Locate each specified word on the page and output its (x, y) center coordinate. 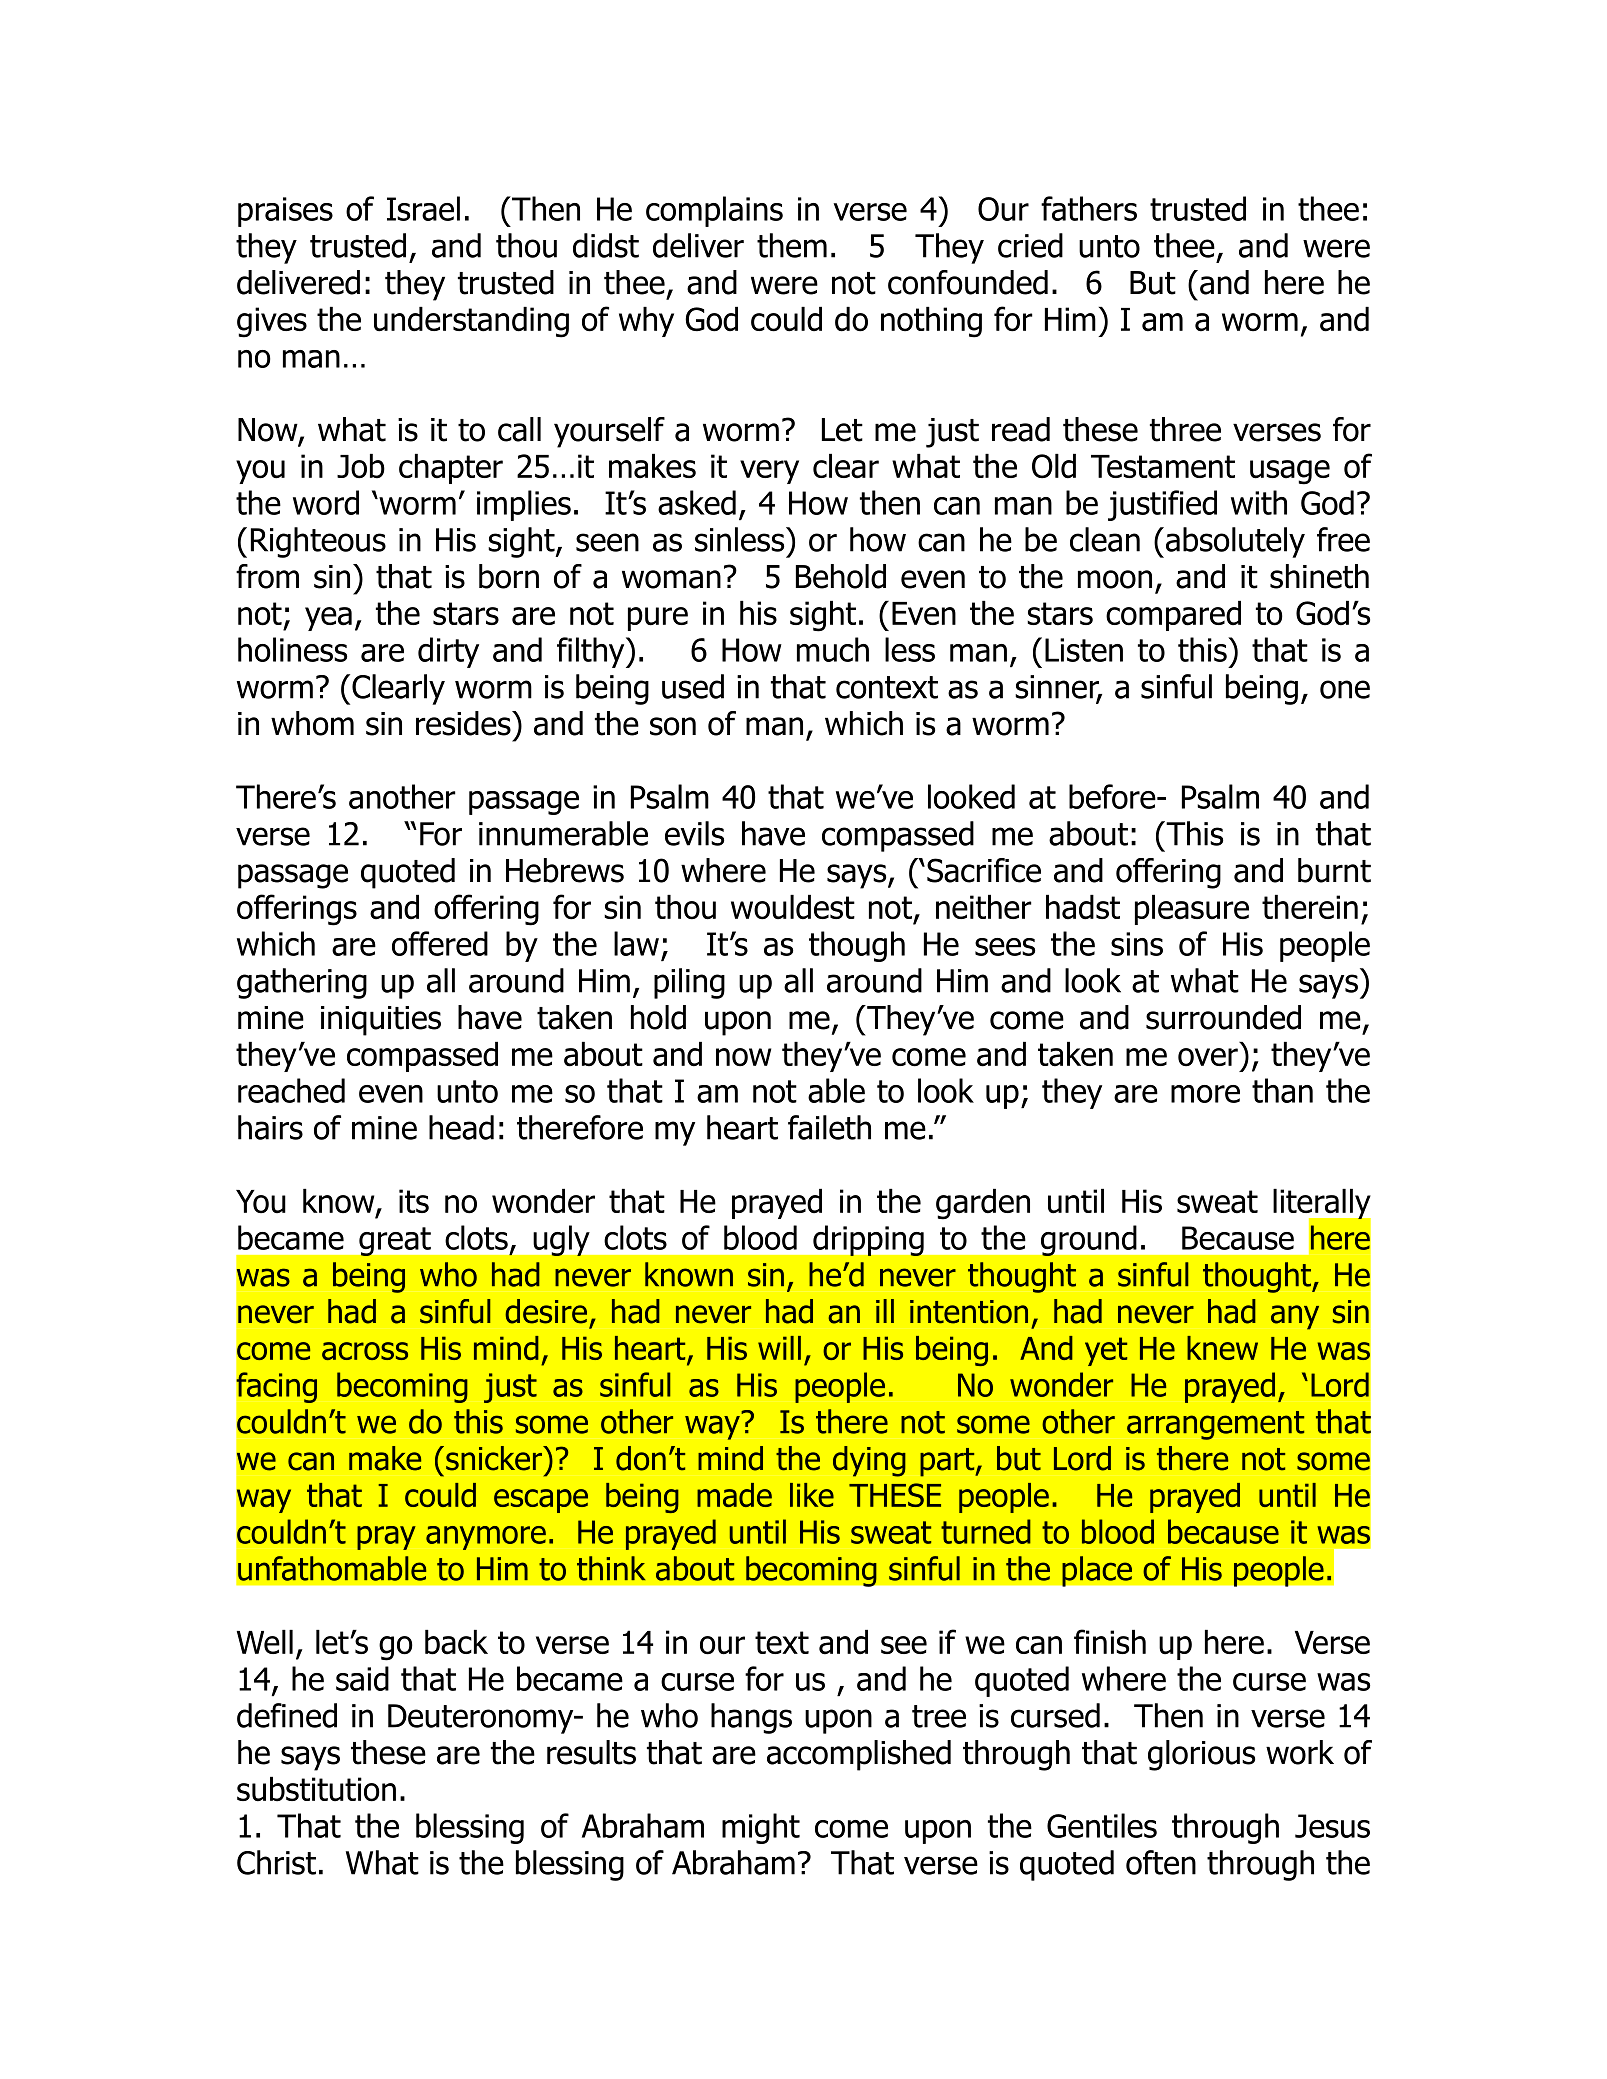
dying (869, 1461)
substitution (316, 1789)
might (761, 1828)
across (365, 1351)
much (833, 649)
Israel (423, 208)
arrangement (1215, 1425)
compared (1173, 616)
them (792, 245)
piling (689, 983)
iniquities (381, 1021)
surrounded (1223, 1017)
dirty (448, 652)
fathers (1089, 208)
